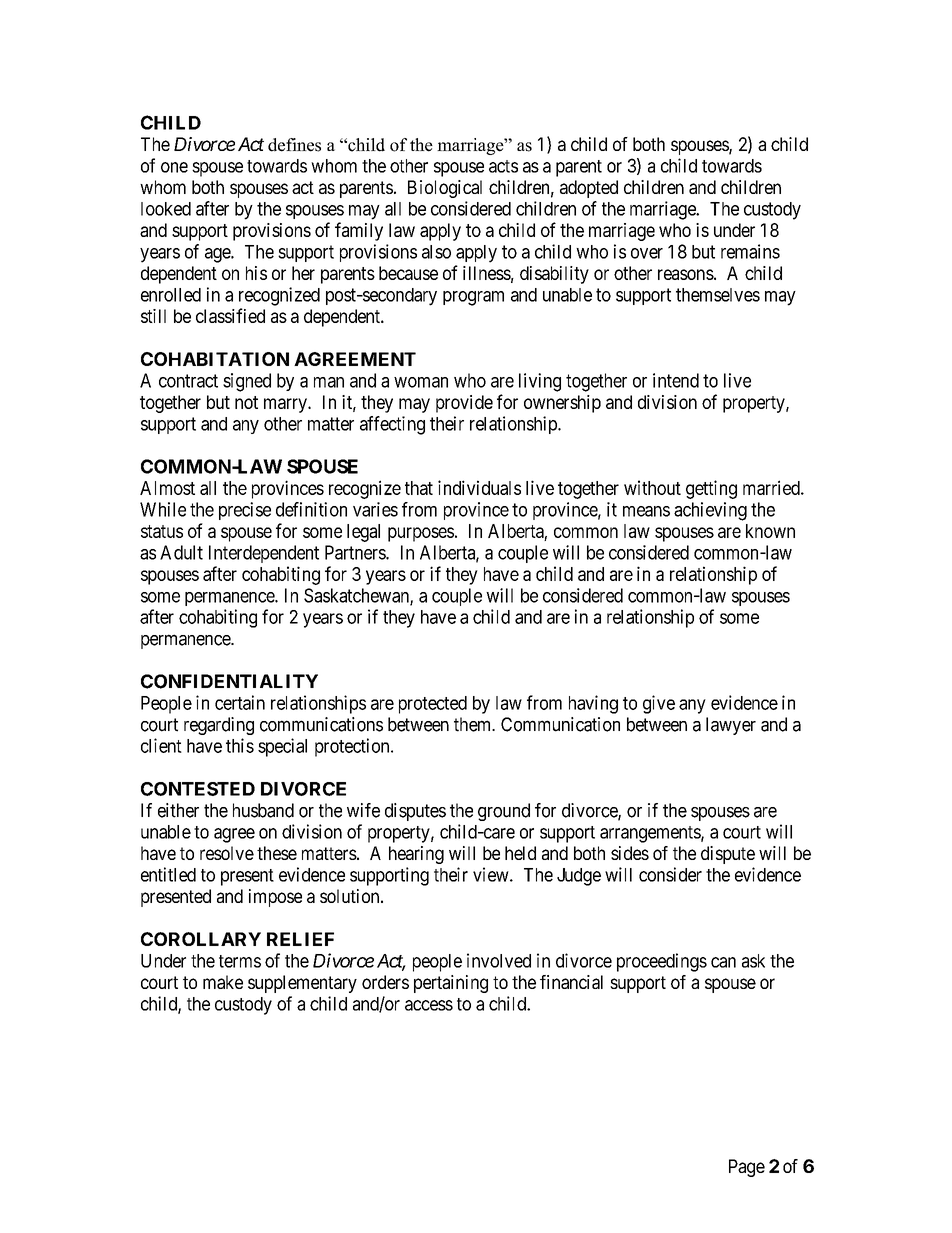 The width and height of the page is (952, 1233). What do you see at coordinates (647, 253) in the page?
I see `over` at bounding box center [647, 253].
